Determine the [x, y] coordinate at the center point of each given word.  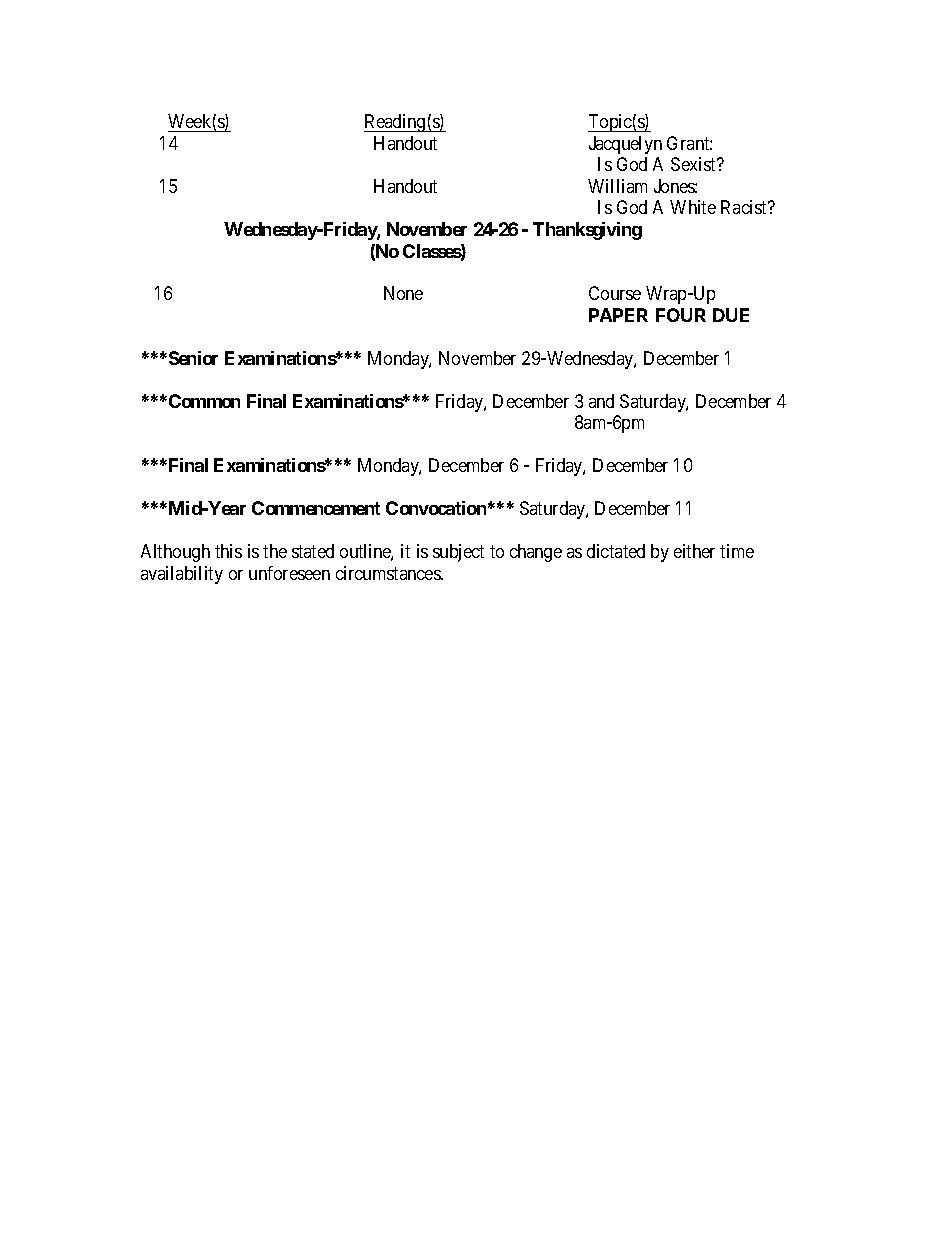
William [617, 186]
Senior [192, 358]
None [403, 293]
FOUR [681, 315]
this [228, 551]
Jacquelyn [625, 145]
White [693, 207]
